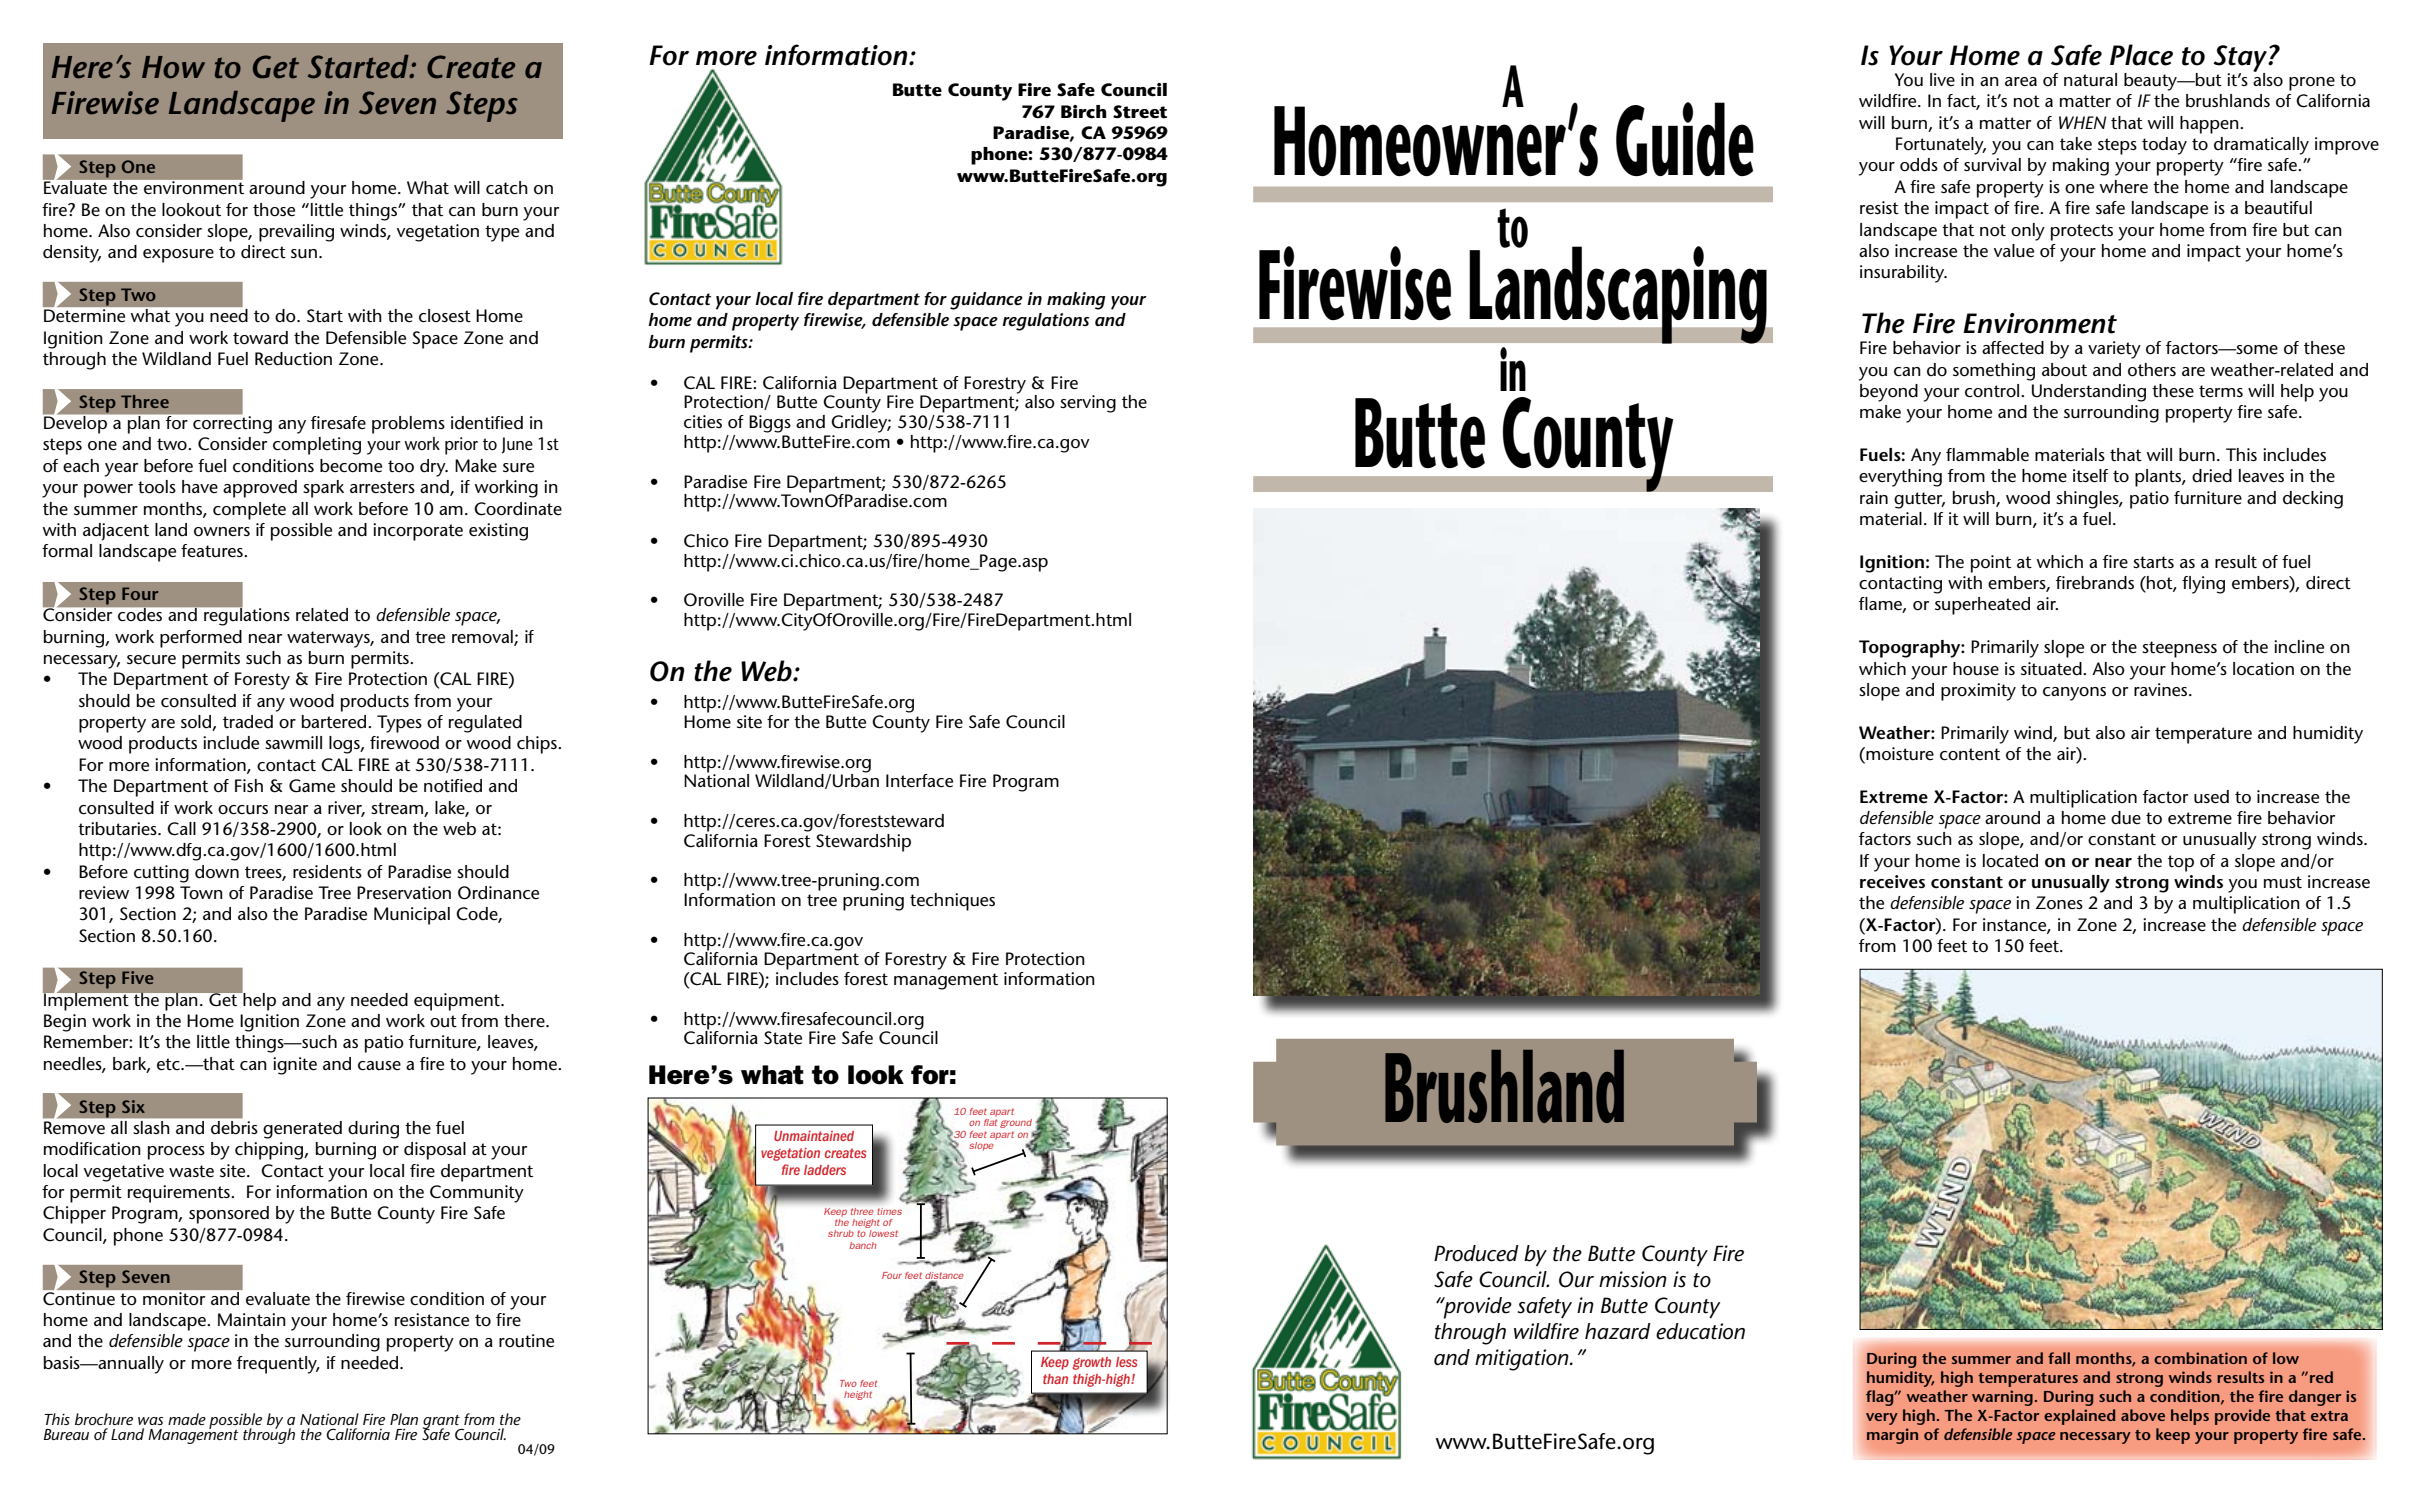 Image resolution: width=2421 pixels, height=1495 pixels. What do you see at coordinates (1892, 882) in the document?
I see `receives` at bounding box center [1892, 882].
